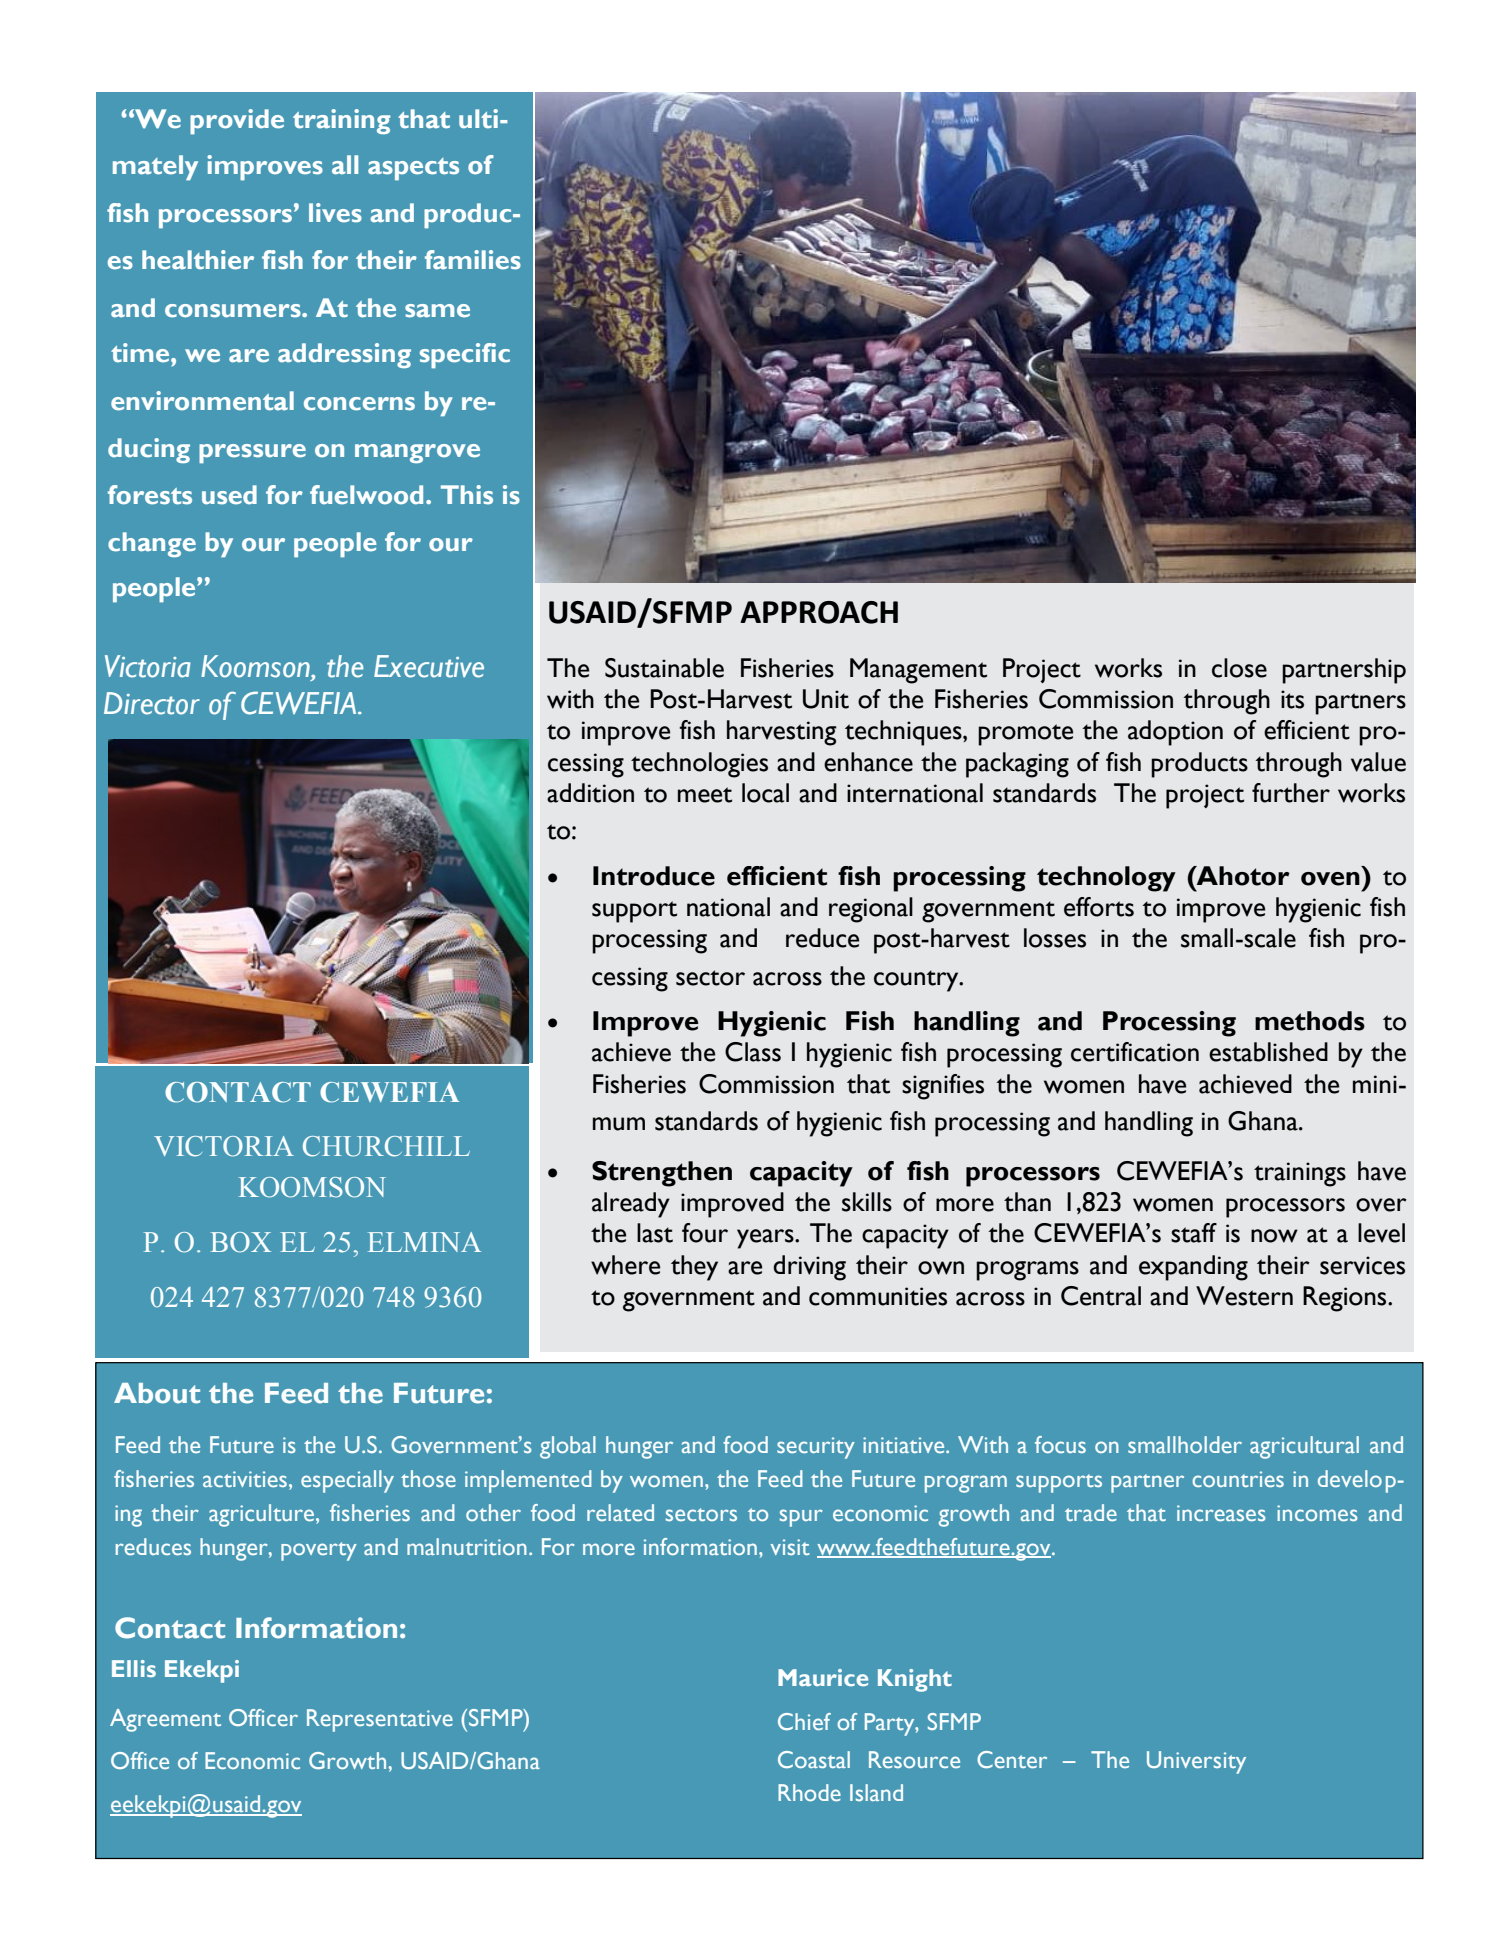 The width and height of the screenshot is (1504, 1947). What do you see at coordinates (157, 1393) in the screenshot?
I see `About` at bounding box center [157, 1393].
